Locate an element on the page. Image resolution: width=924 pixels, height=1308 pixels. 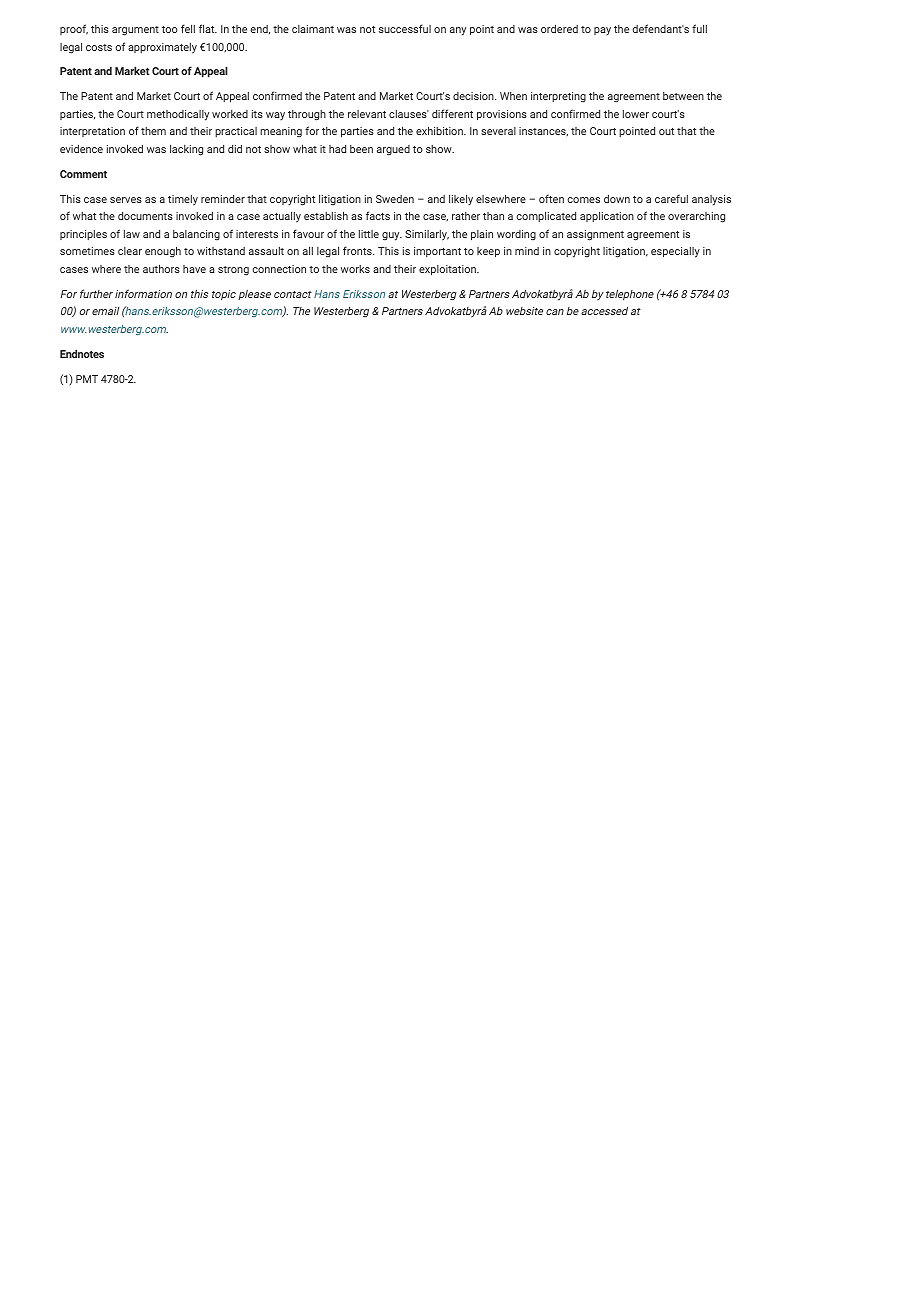
exploitation is located at coordinates (448, 270).
